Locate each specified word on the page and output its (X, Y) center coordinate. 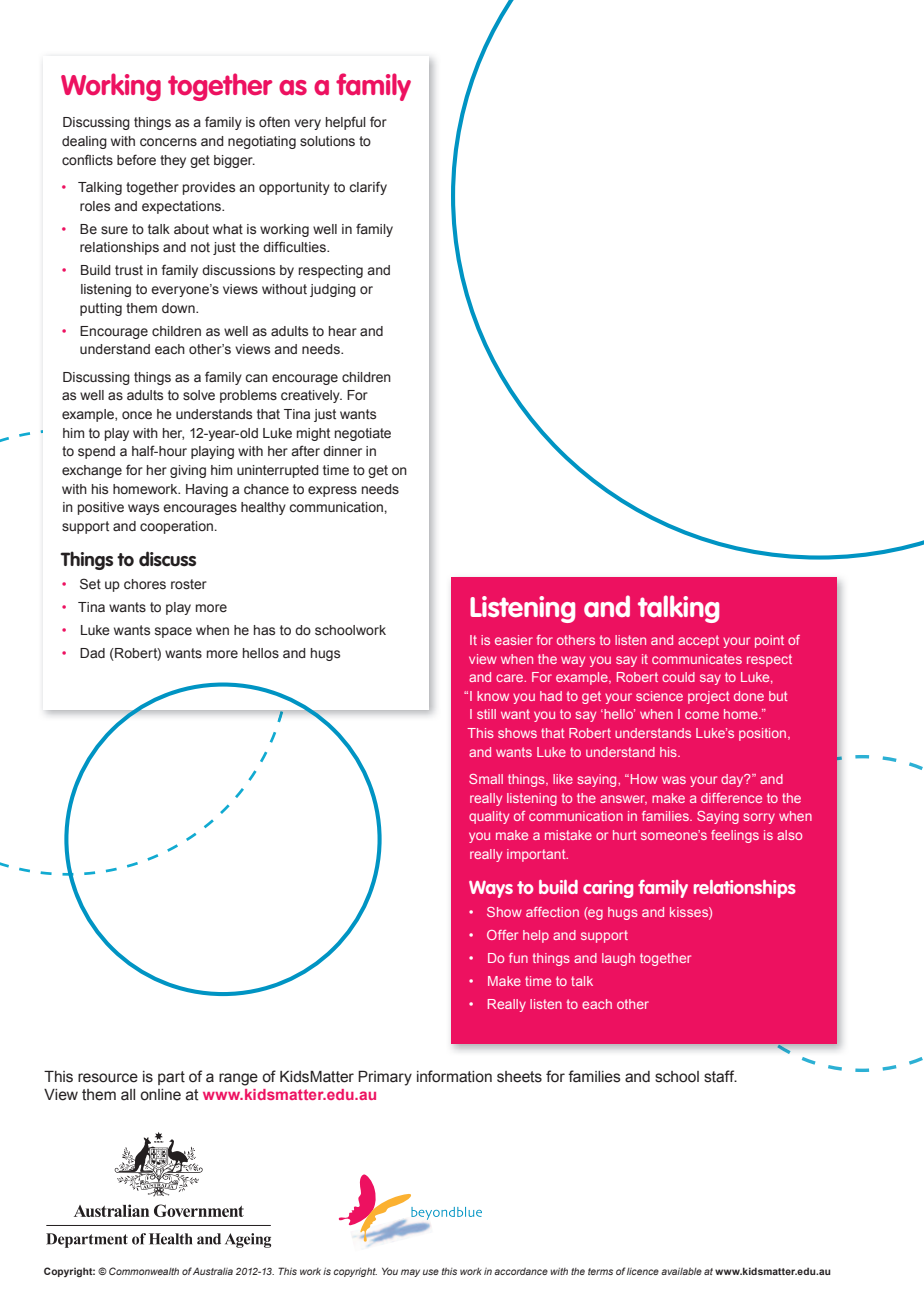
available (681, 1271)
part (171, 1078)
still (486, 714)
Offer (502, 935)
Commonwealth (144, 1271)
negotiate (363, 434)
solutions (327, 141)
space (173, 632)
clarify (368, 188)
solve (199, 395)
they (173, 161)
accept (698, 641)
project (709, 697)
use (431, 1272)
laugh (618, 959)
